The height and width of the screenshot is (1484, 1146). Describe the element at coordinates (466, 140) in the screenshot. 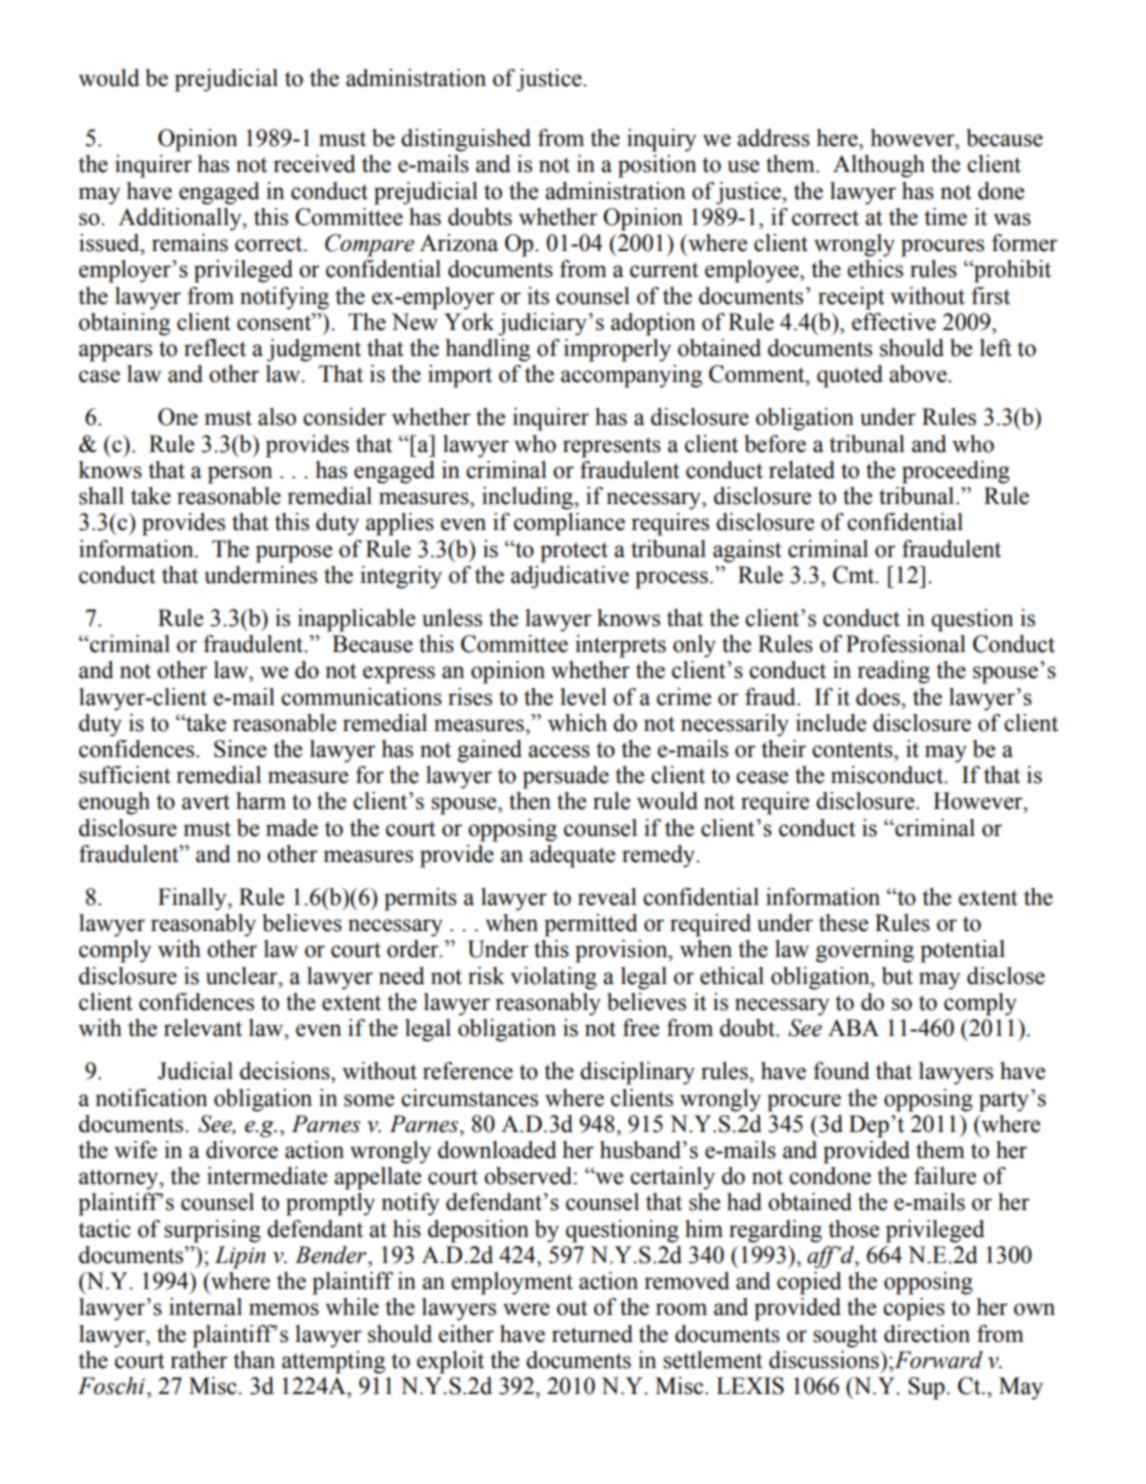

I see `distinguished` at that location.
